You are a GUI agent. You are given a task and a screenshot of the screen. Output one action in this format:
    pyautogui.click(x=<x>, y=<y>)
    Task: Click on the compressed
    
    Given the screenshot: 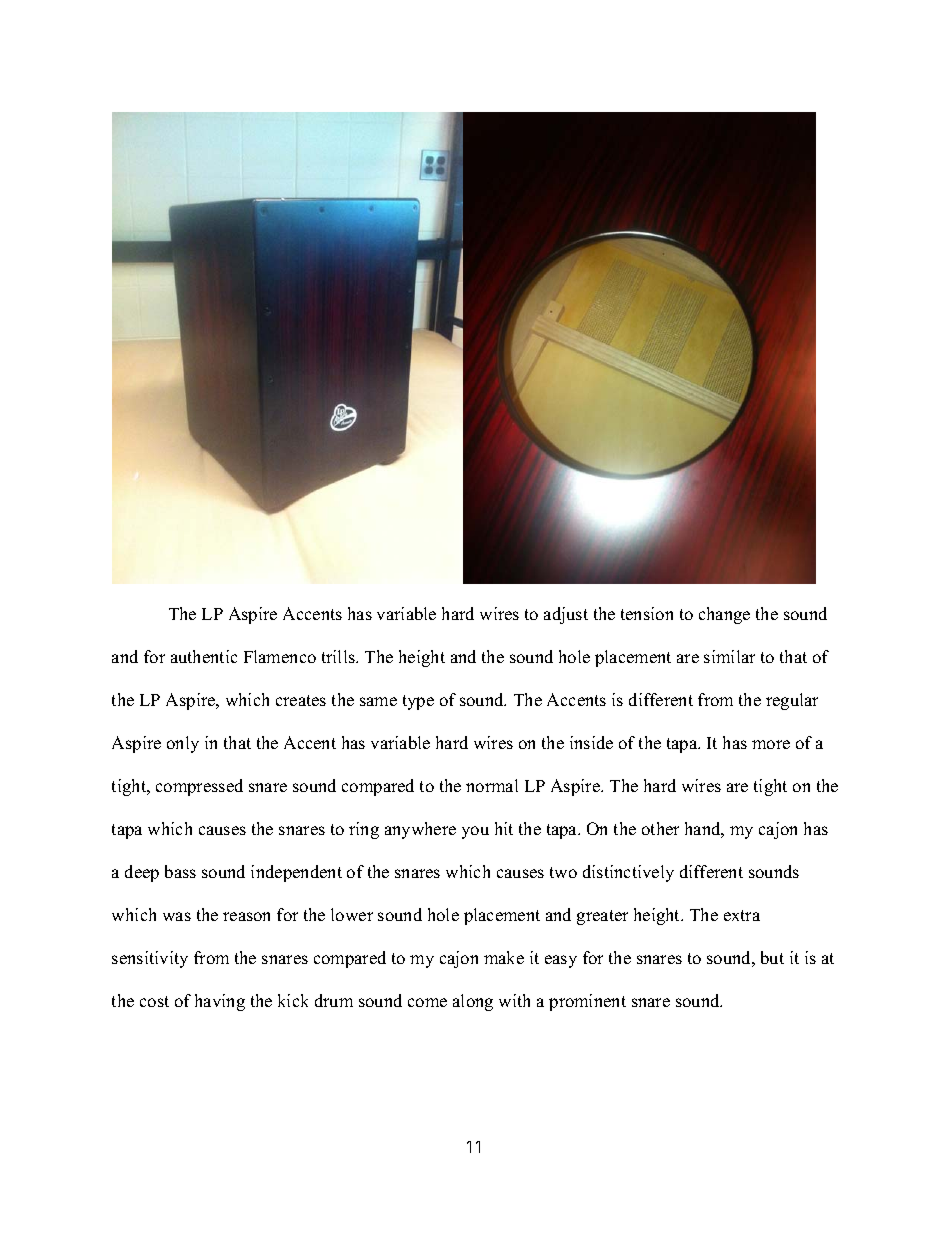 What is the action you would take?
    pyautogui.click(x=199, y=787)
